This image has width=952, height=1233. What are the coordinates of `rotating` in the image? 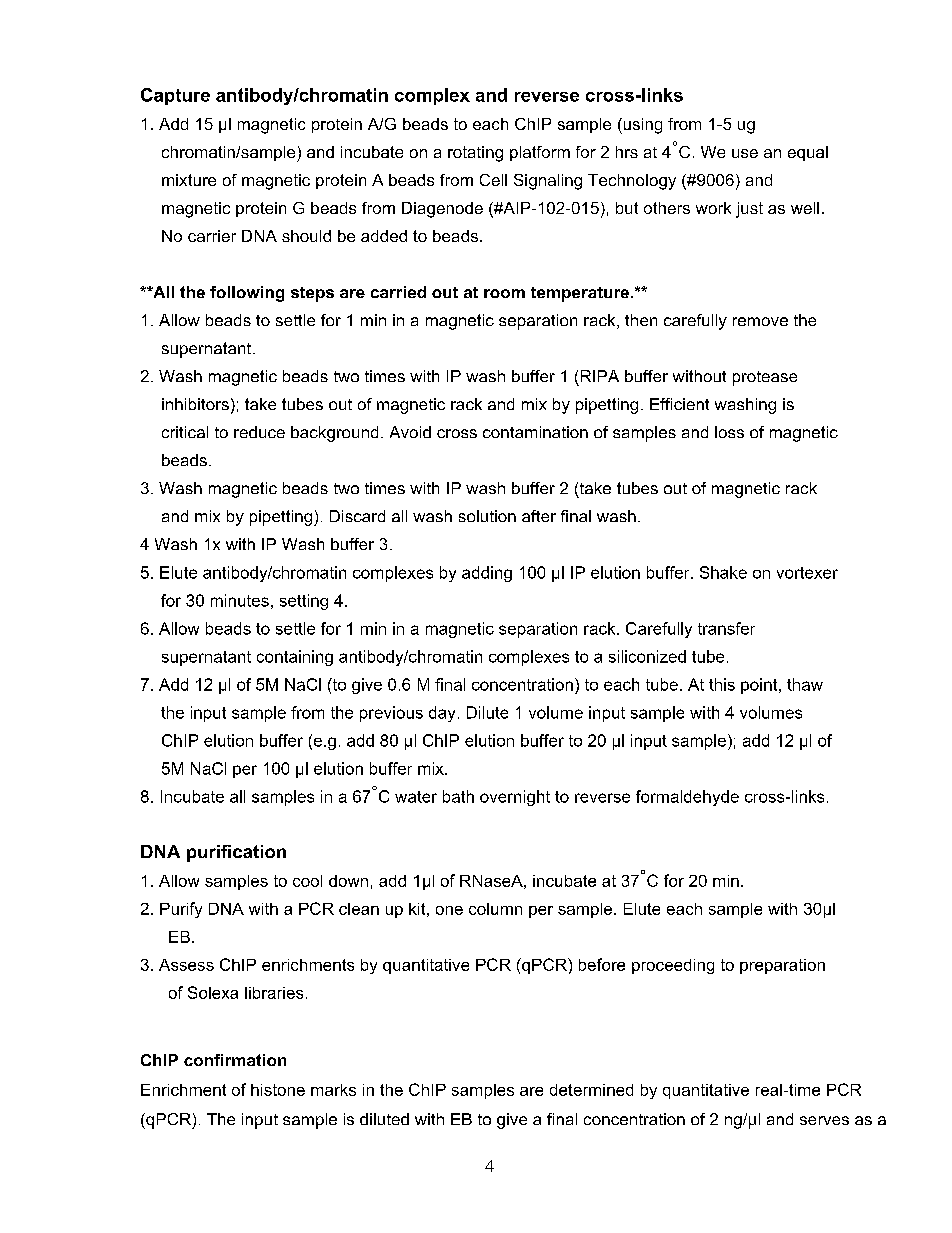 It's located at (475, 154).
